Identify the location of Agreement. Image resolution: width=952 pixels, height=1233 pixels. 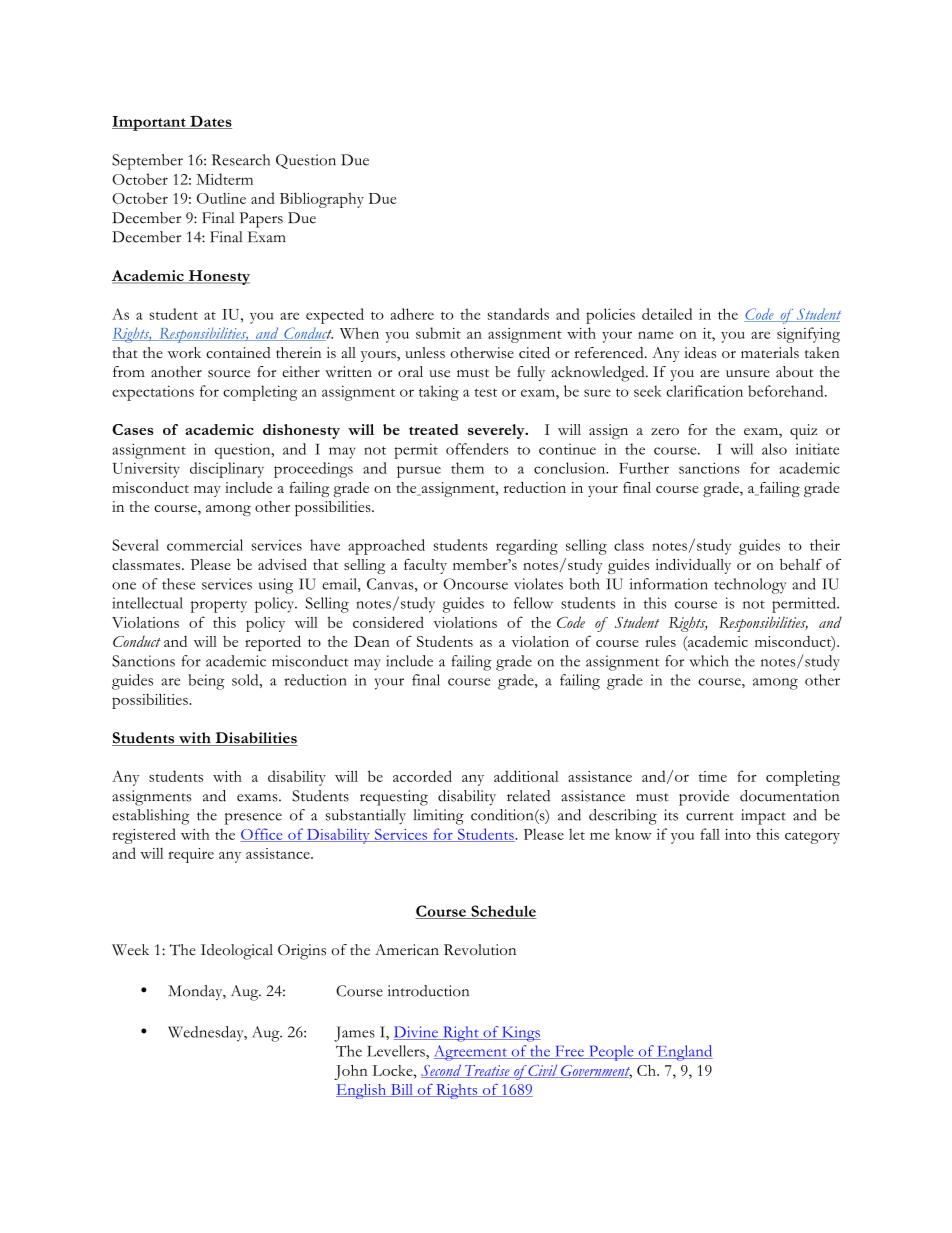
(471, 1053).
